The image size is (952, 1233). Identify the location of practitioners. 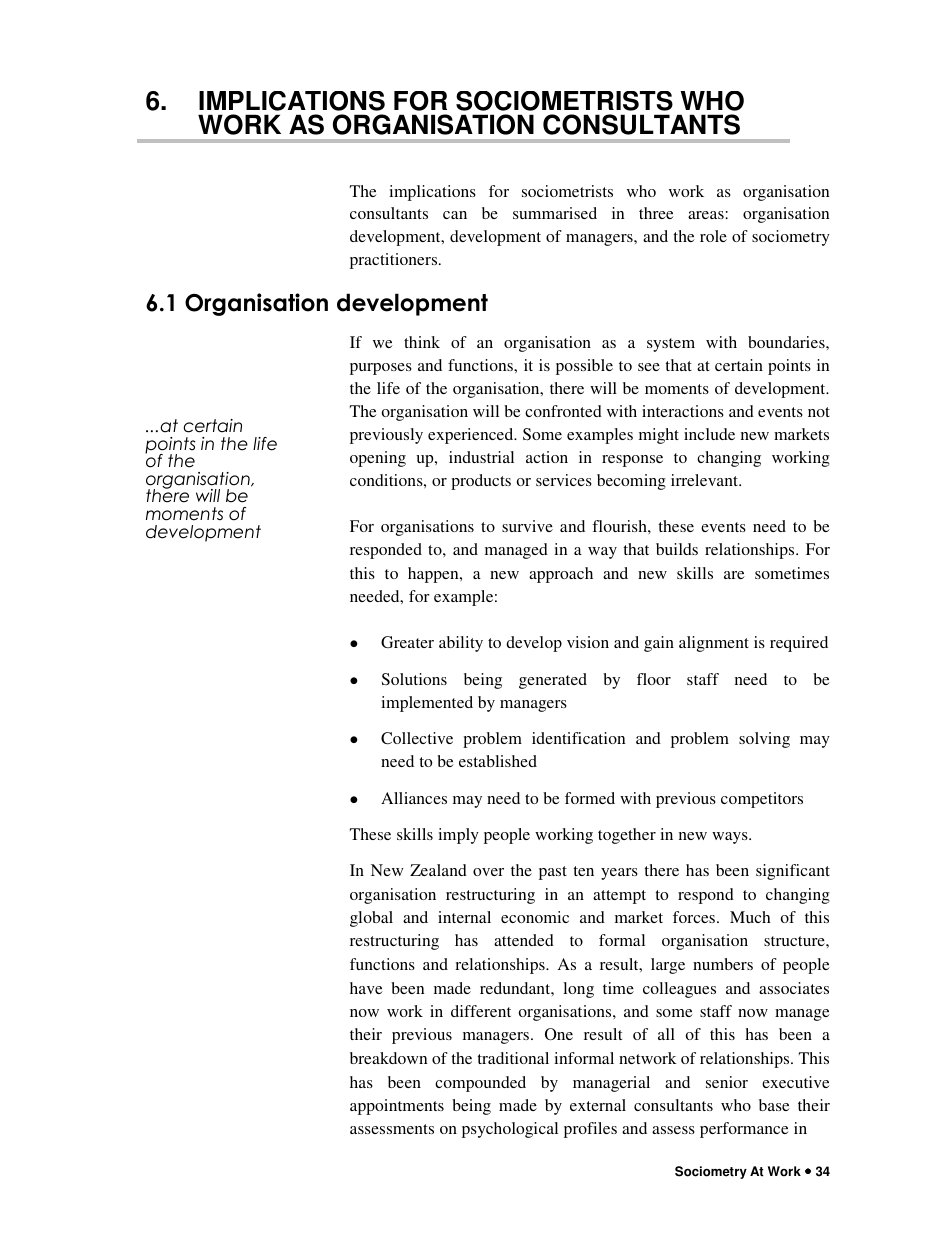
(395, 261).
